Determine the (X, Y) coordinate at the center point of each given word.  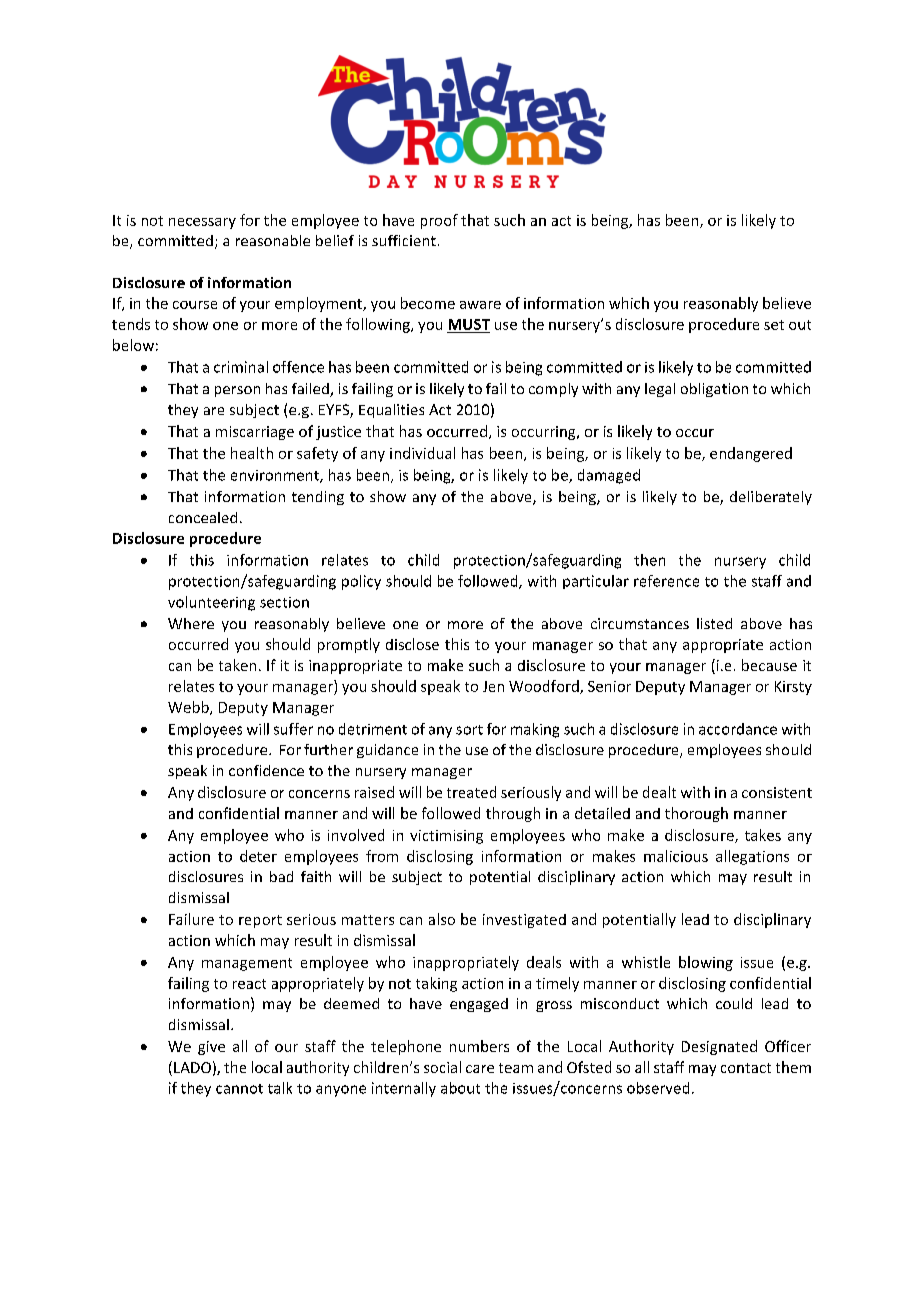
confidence (266, 770)
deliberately (771, 498)
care (480, 1069)
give (211, 1048)
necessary (202, 223)
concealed (203, 517)
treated (471, 792)
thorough (696, 814)
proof (439, 221)
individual (422, 453)
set (774, 325)
